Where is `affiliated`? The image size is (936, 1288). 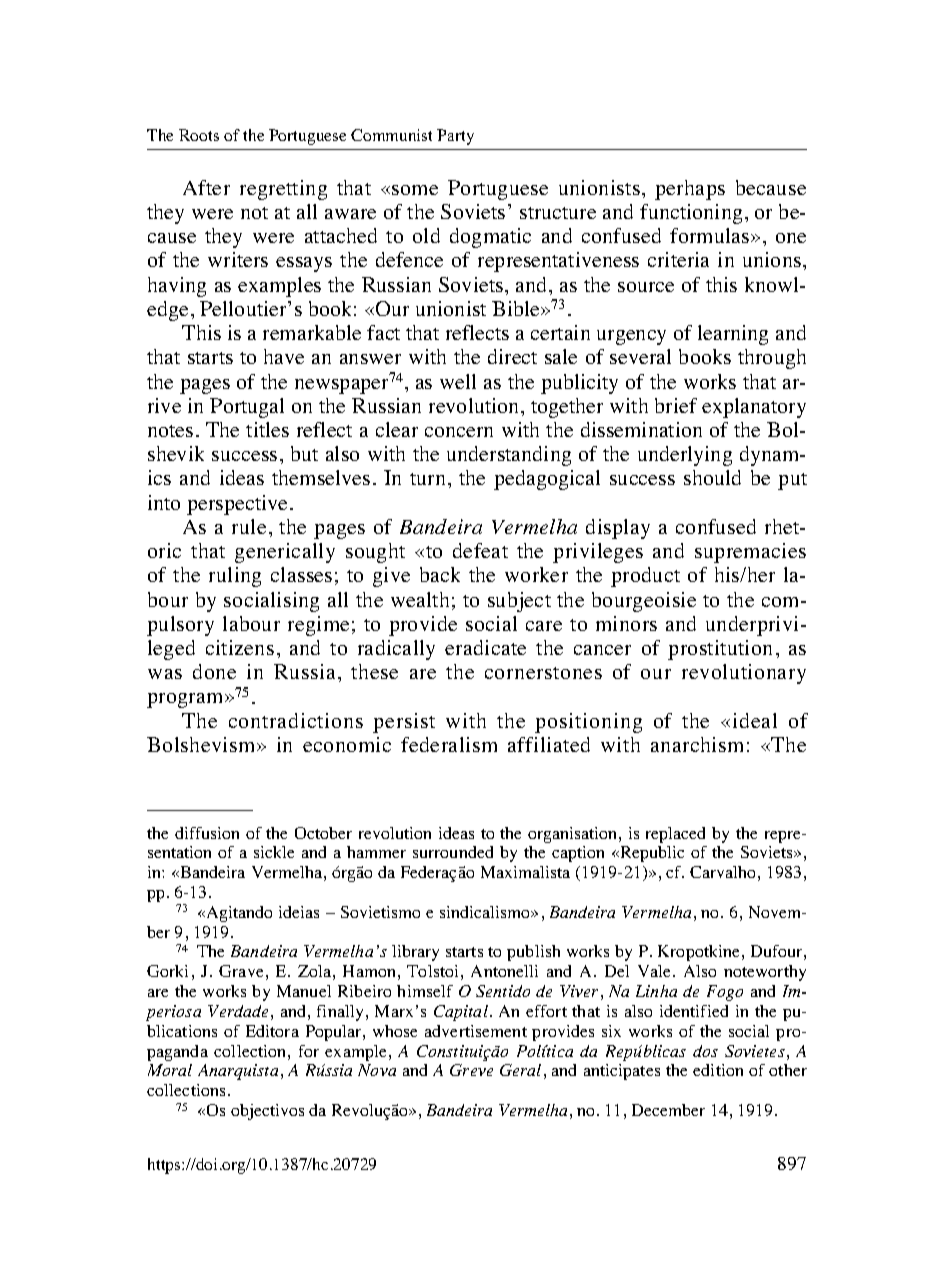 affiliated is located at coordinates (549, 744).
